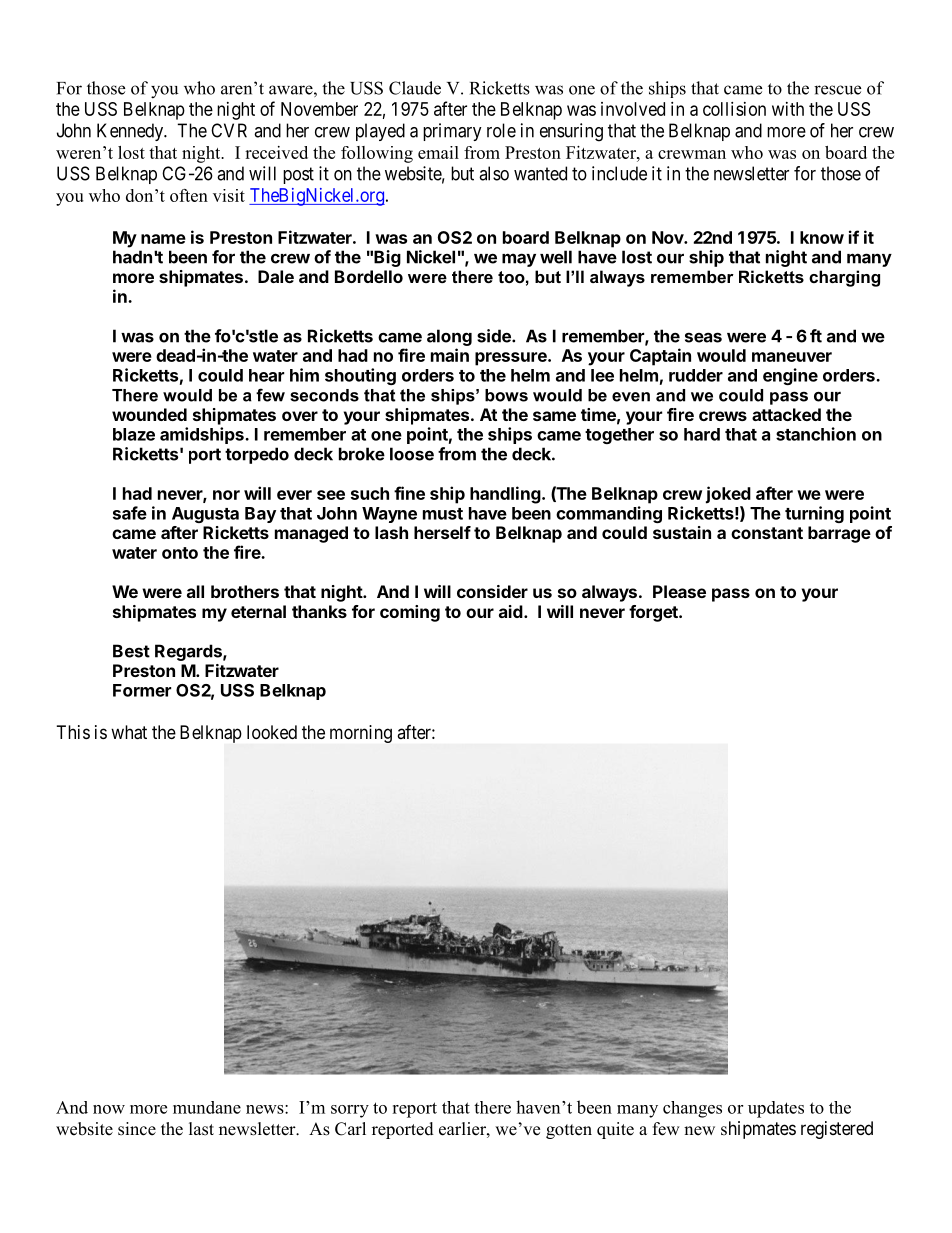  I want to click on primary, so click(452, 132).
